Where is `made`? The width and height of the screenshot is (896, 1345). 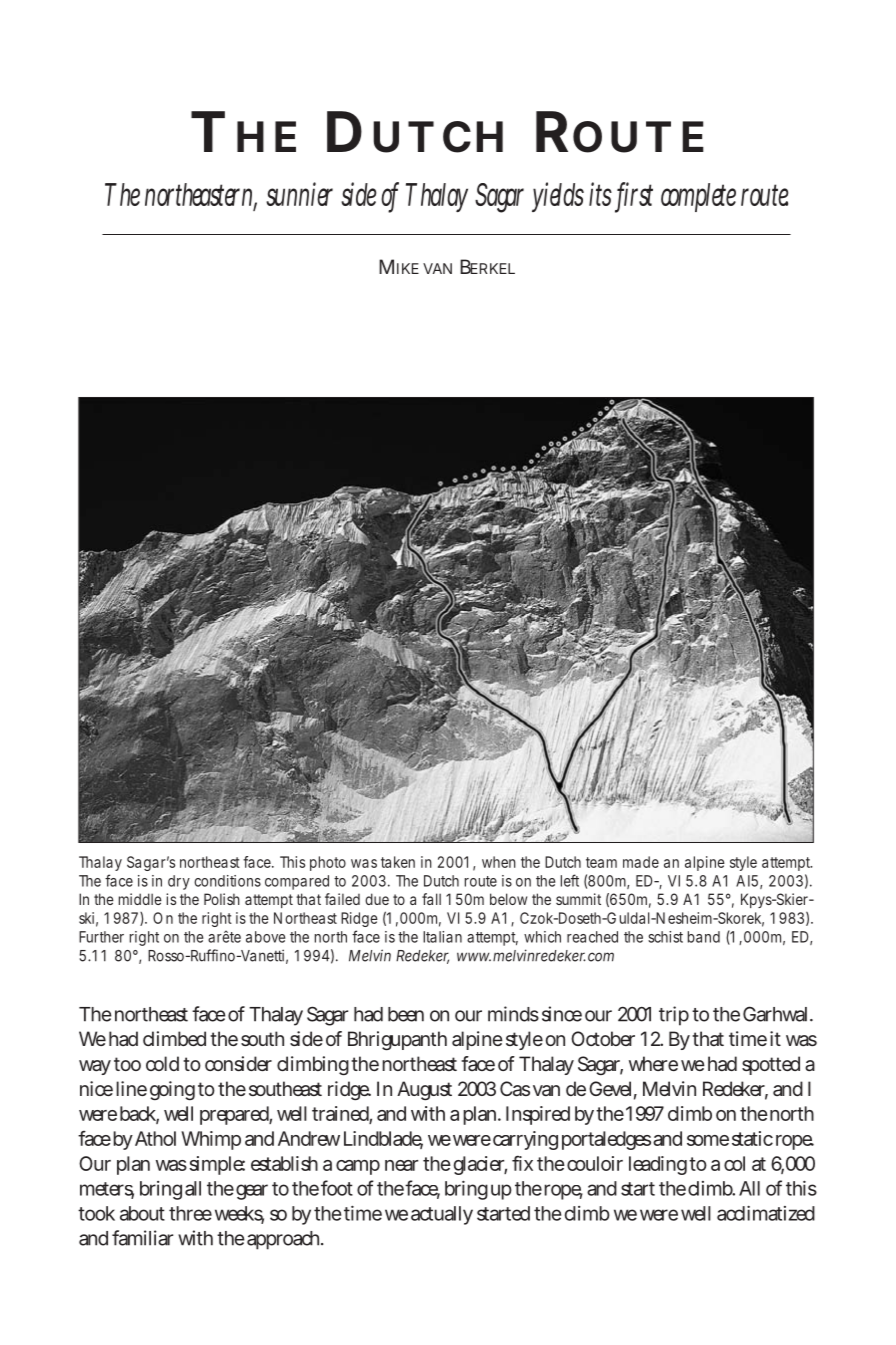 made is located at coordinates (641, 862).
